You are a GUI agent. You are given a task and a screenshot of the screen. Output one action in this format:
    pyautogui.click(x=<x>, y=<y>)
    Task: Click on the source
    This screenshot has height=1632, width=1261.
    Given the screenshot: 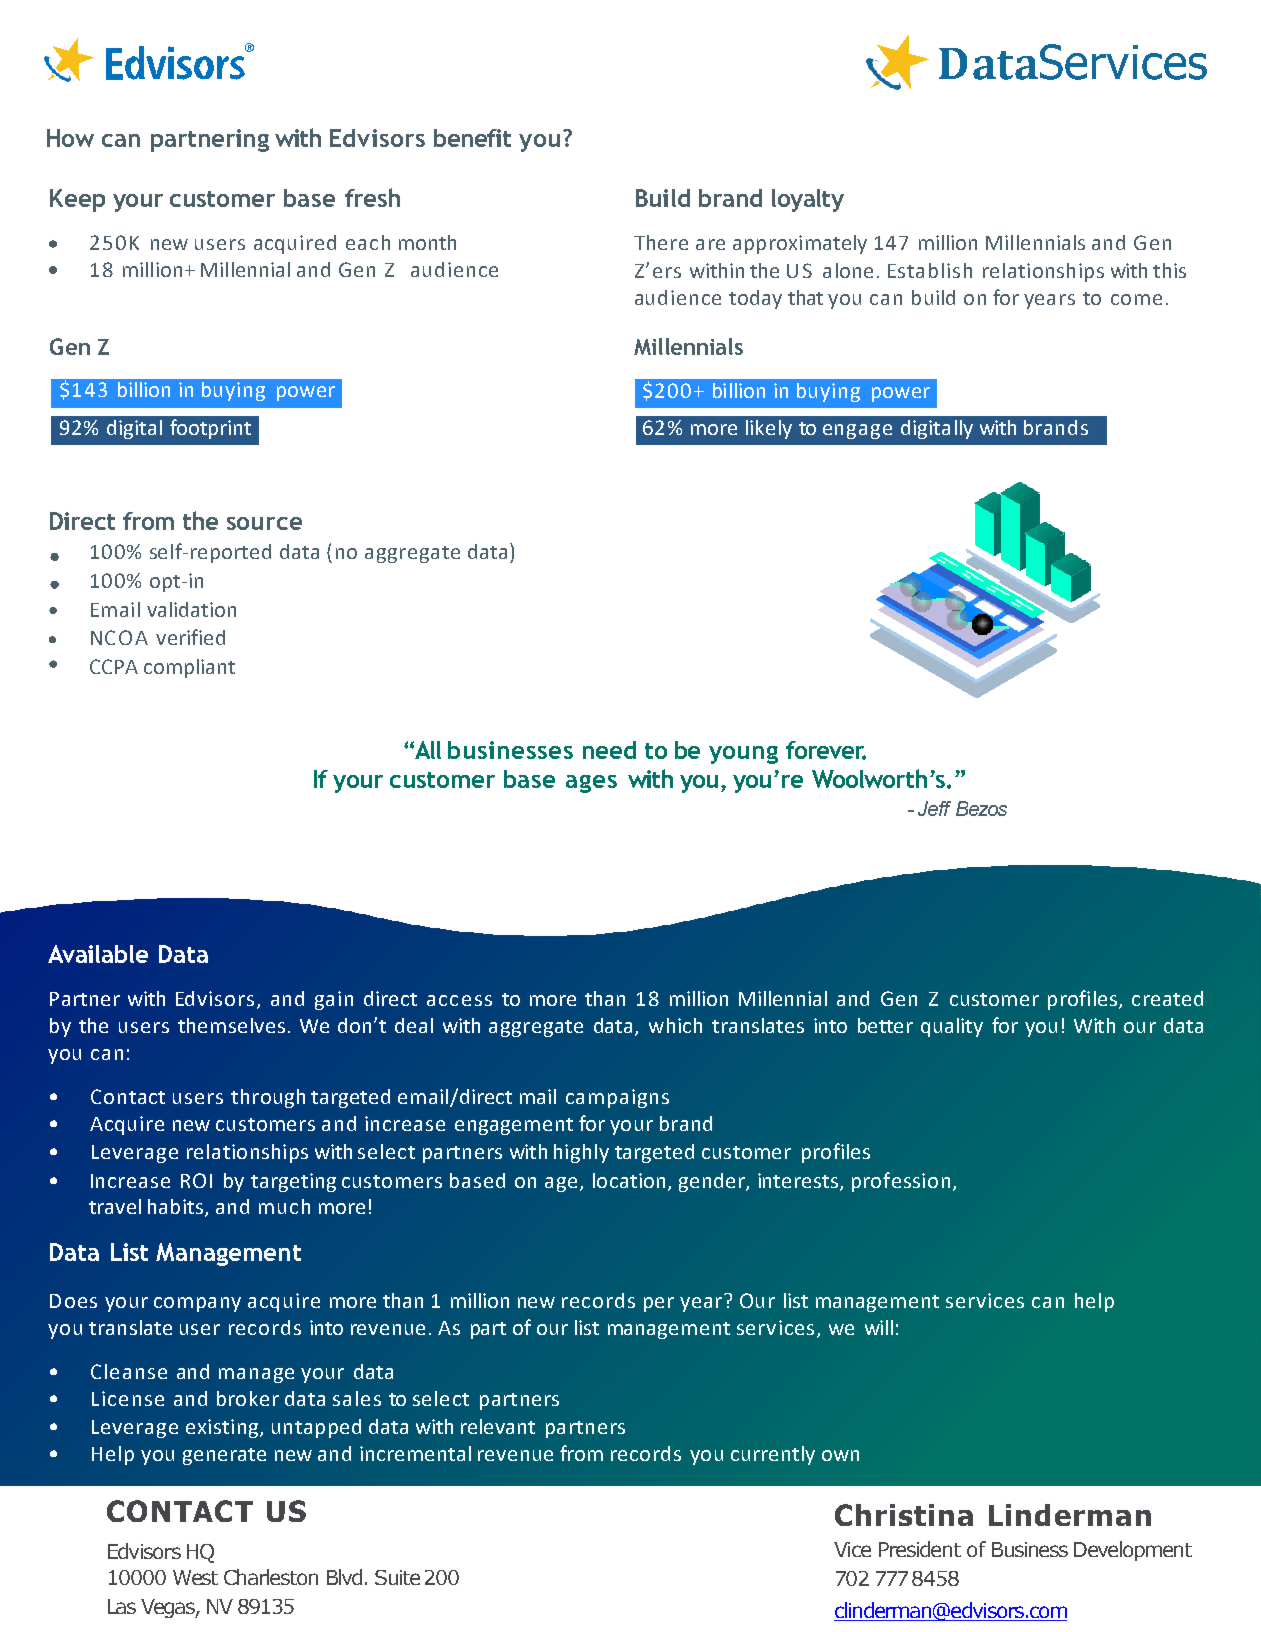 What is the action you would take?
    pyautogui.click(x=264, y=523)
